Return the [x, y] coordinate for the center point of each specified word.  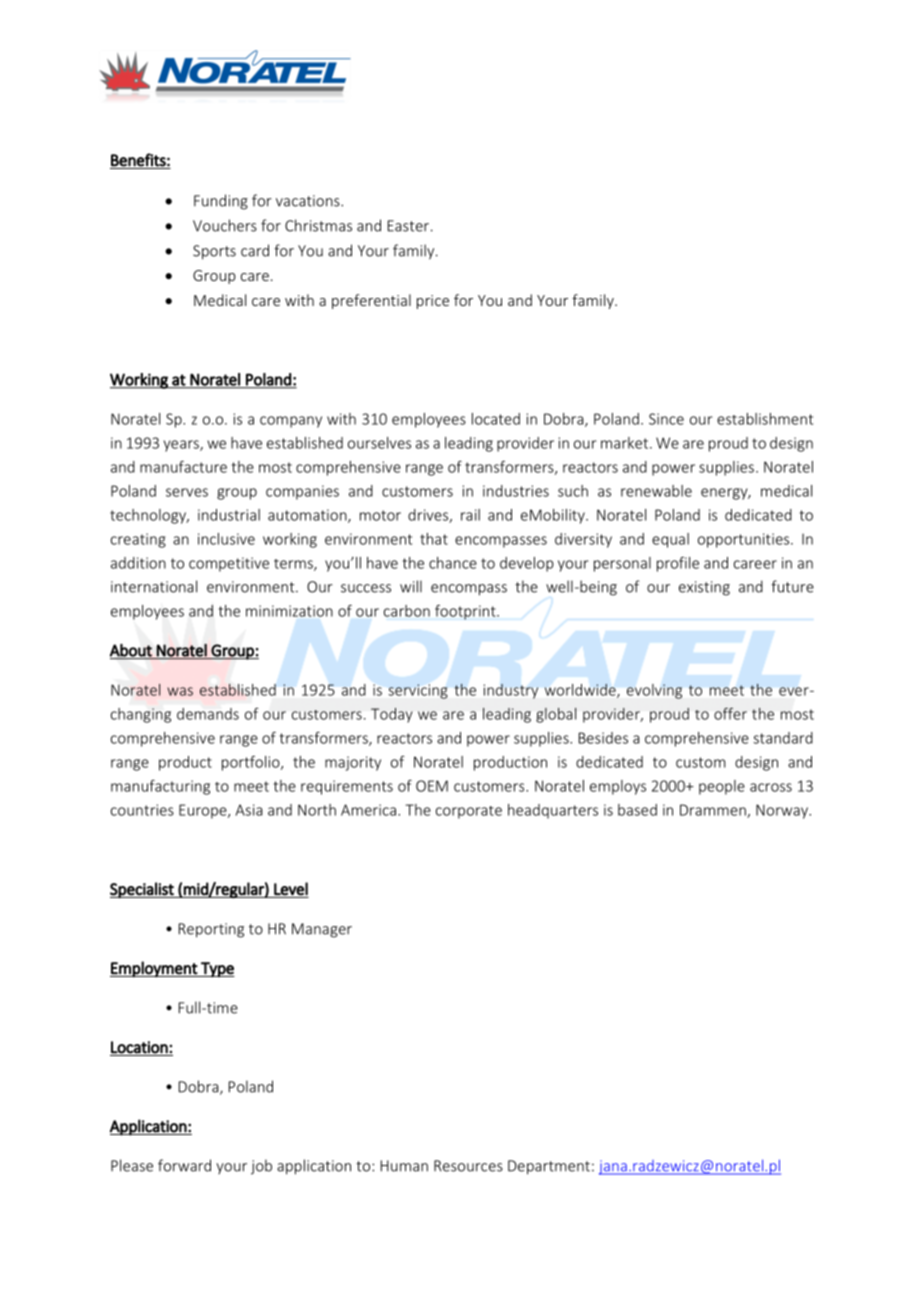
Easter [408, 226]
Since [666, 419]
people [722, 787]
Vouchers [225, 225]
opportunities [745, 540]
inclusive [226, 539]
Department [549, 1167]
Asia [249, 810]
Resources [468, 1166]
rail [470, 515]
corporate [469, 812]
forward [184, 1165]
